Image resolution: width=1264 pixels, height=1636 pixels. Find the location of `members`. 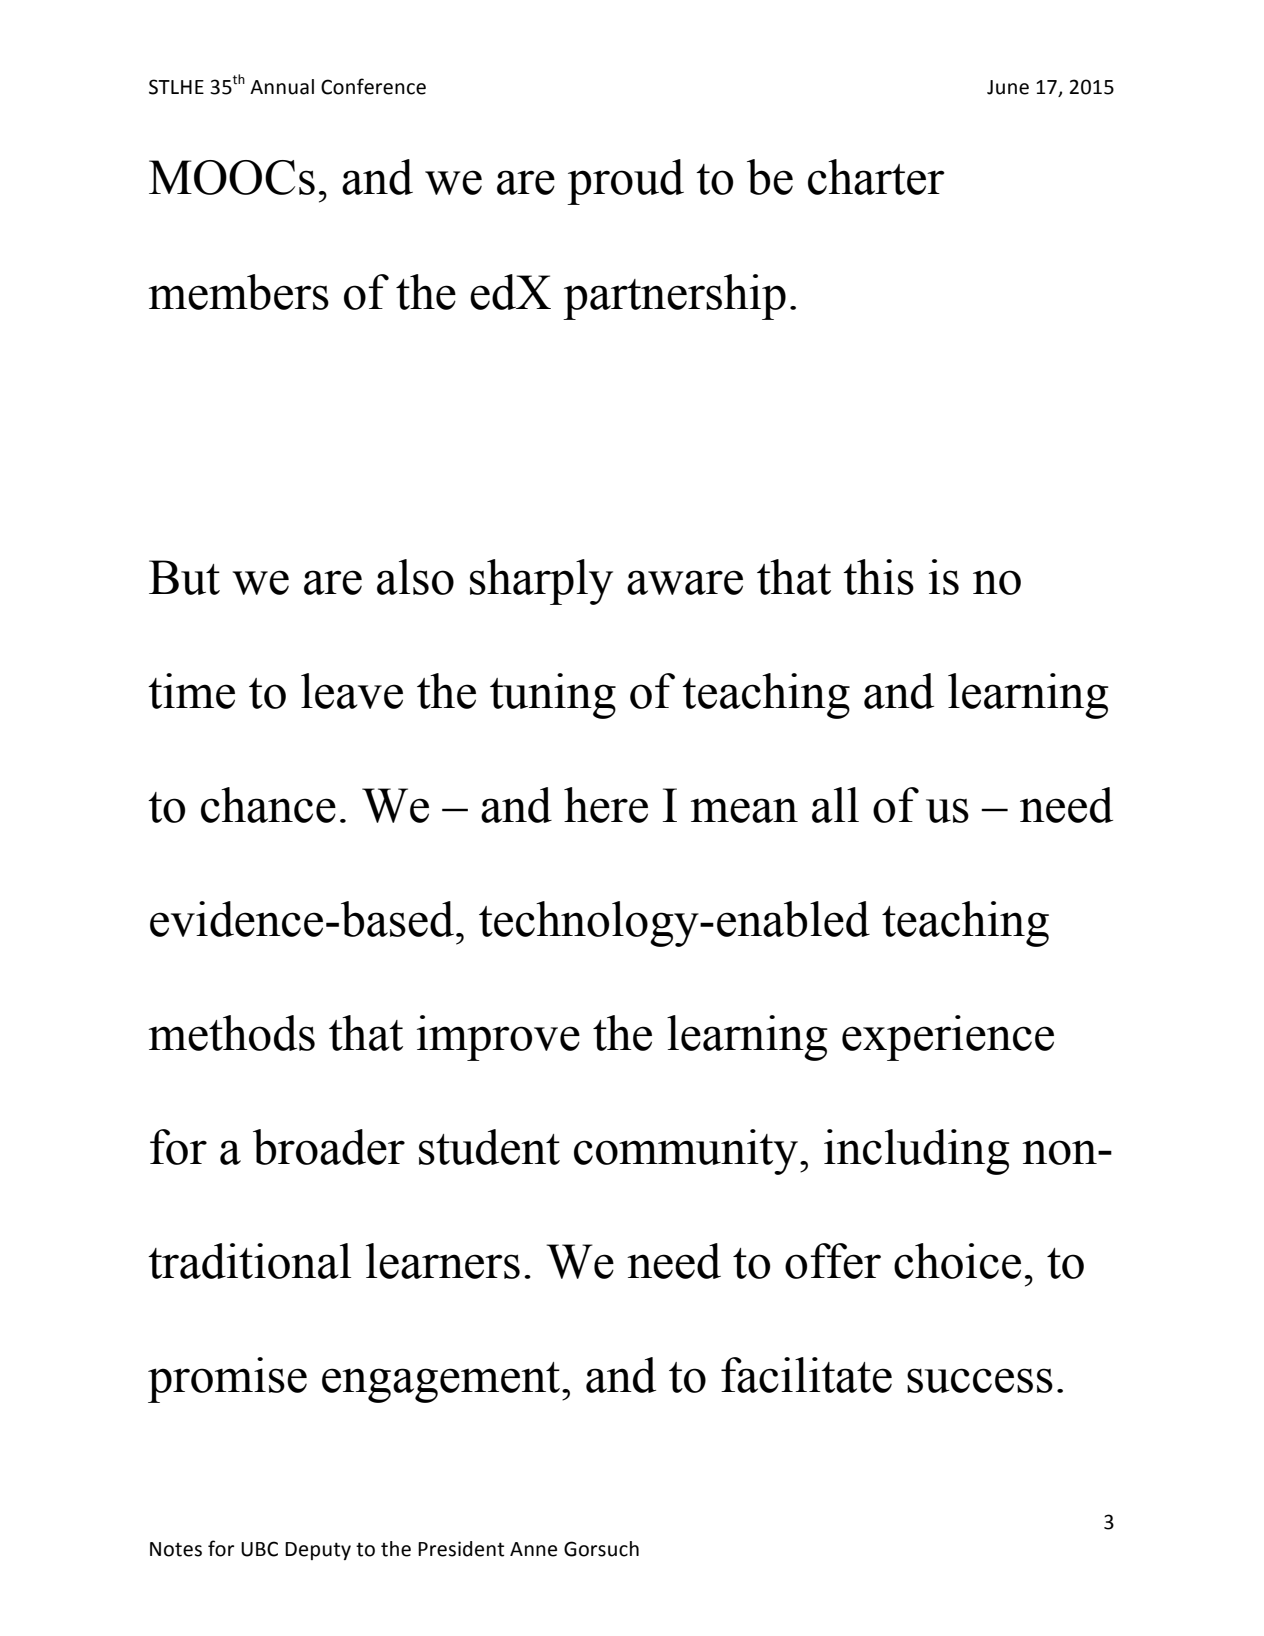

members is located at coordinates (239, 292).
